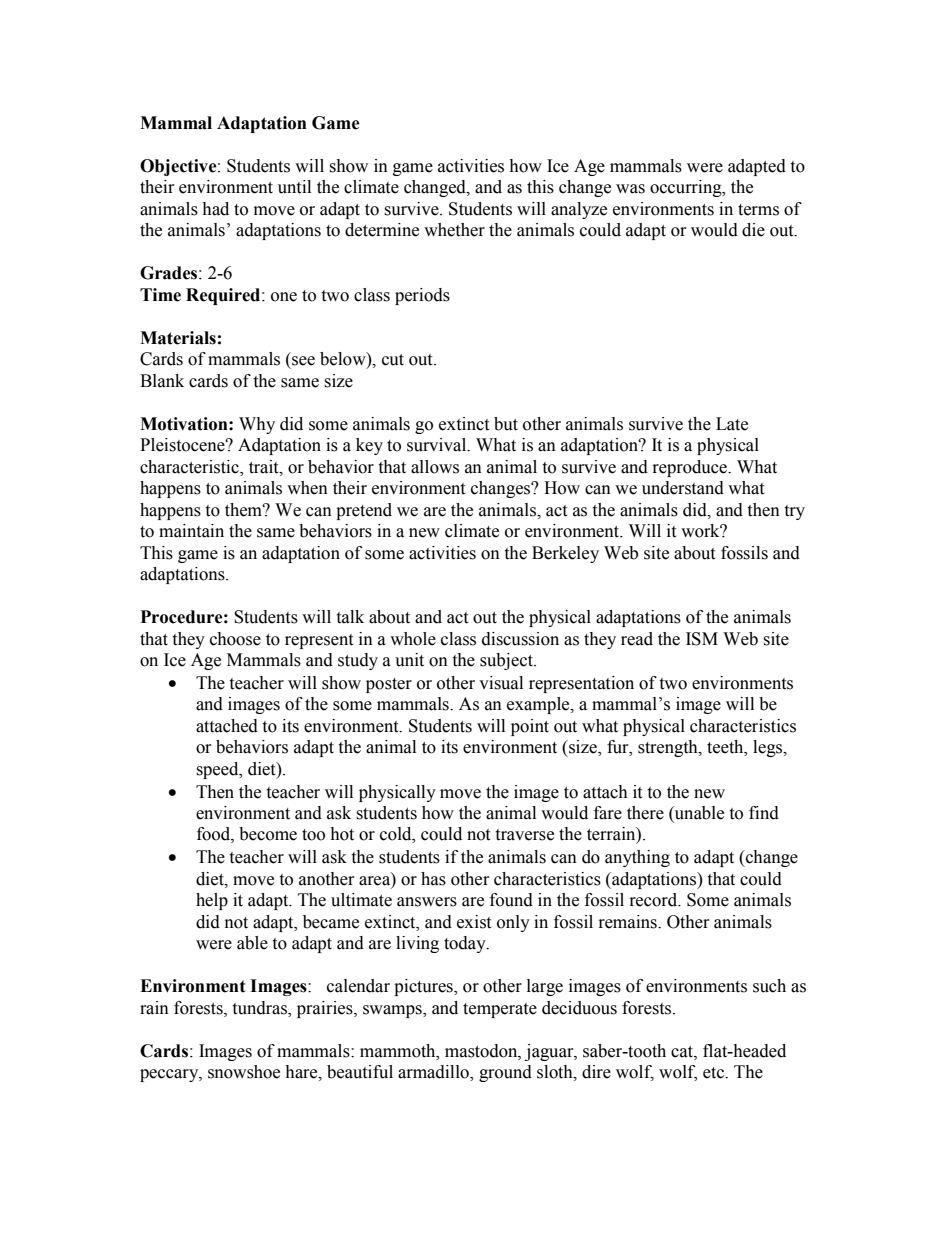  I want to click on Late, so click(732, 424).
